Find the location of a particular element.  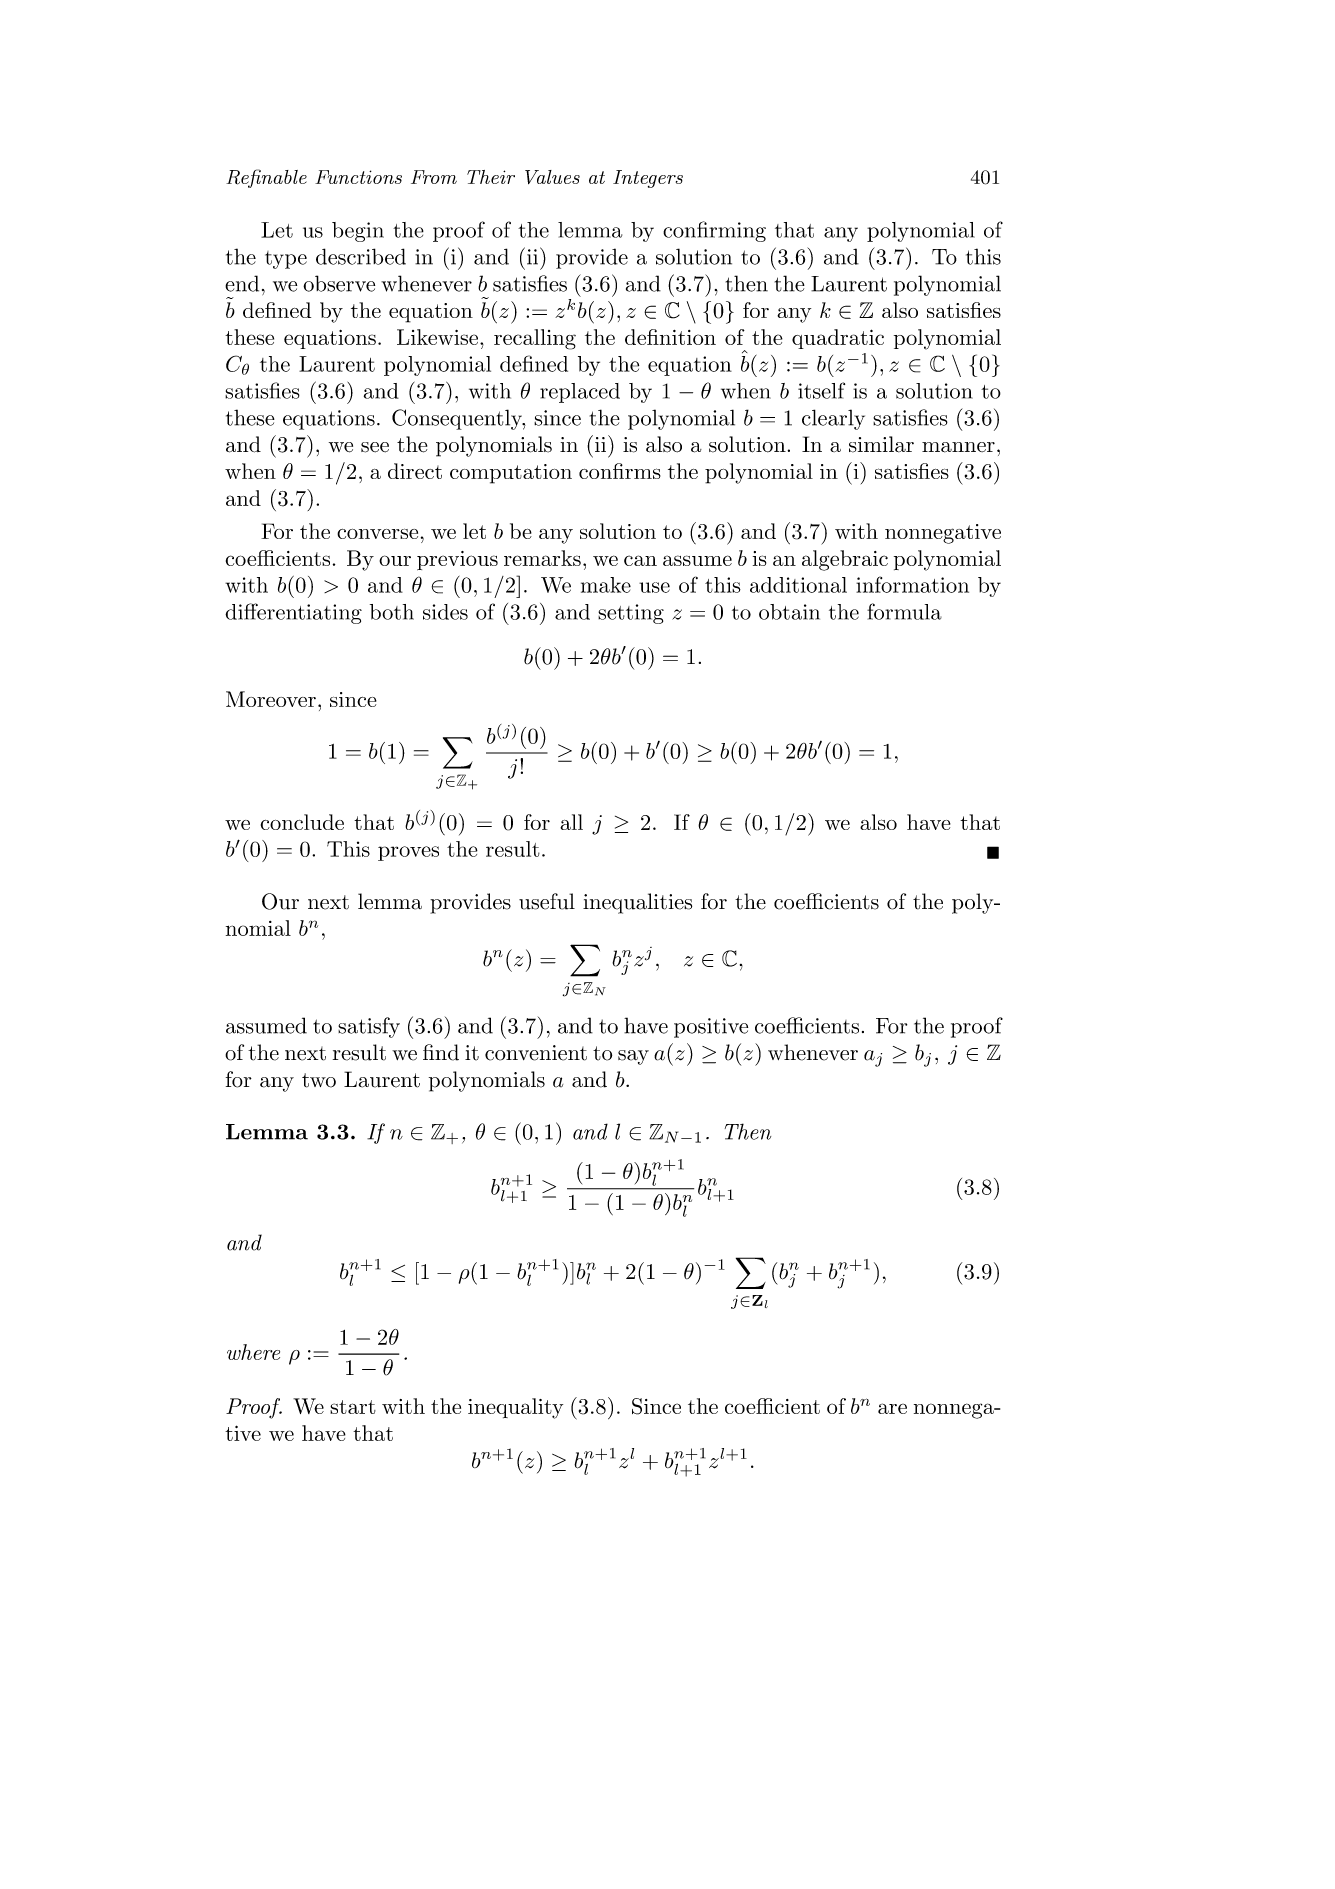

Integers is located at coordinates (648, 179).
